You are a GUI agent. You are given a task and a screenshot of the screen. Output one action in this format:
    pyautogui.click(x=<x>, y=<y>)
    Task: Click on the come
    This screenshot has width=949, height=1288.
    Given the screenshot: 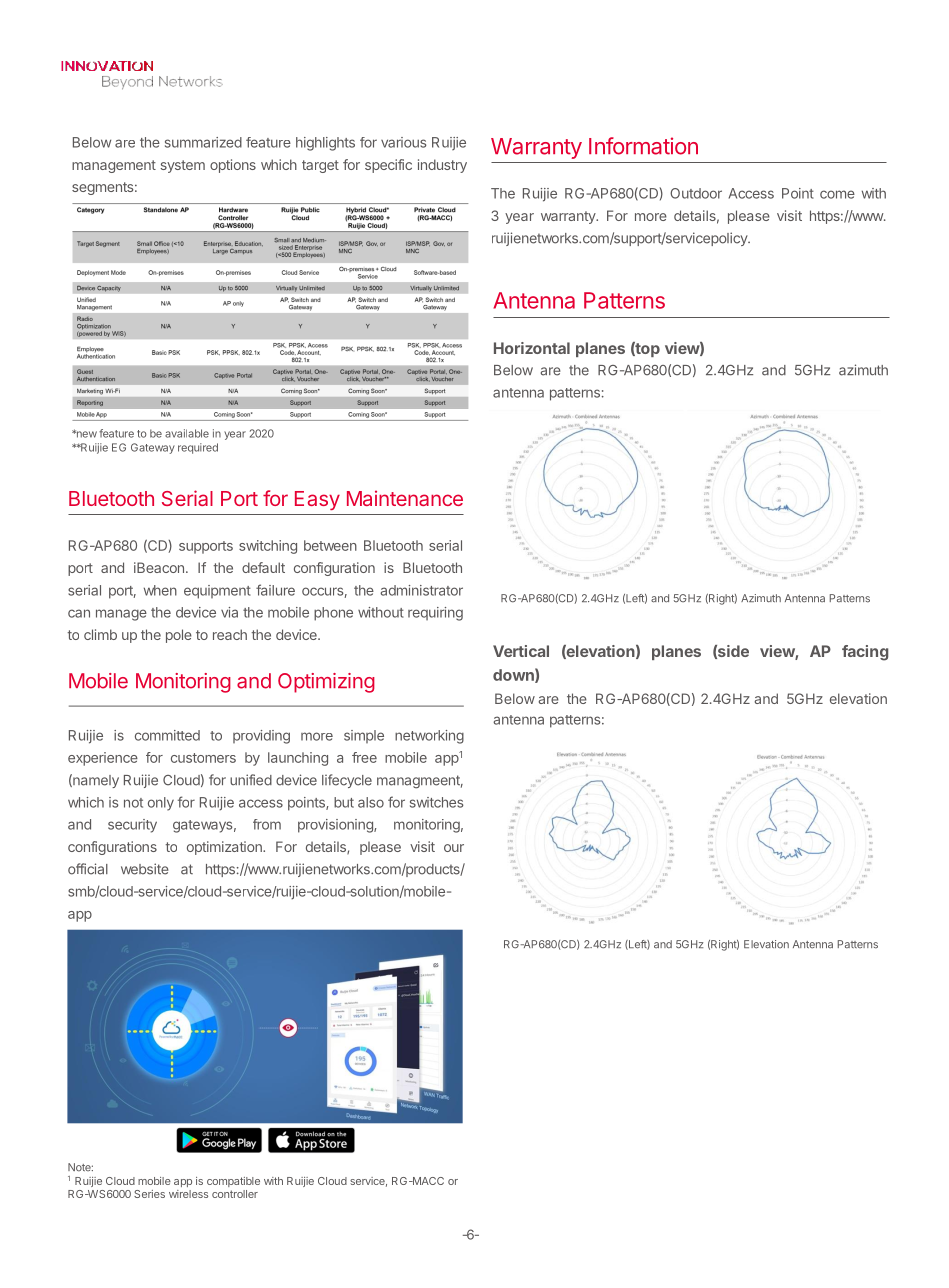 What is the action you would take?
    pyautogui.click(x=837, y=194)
